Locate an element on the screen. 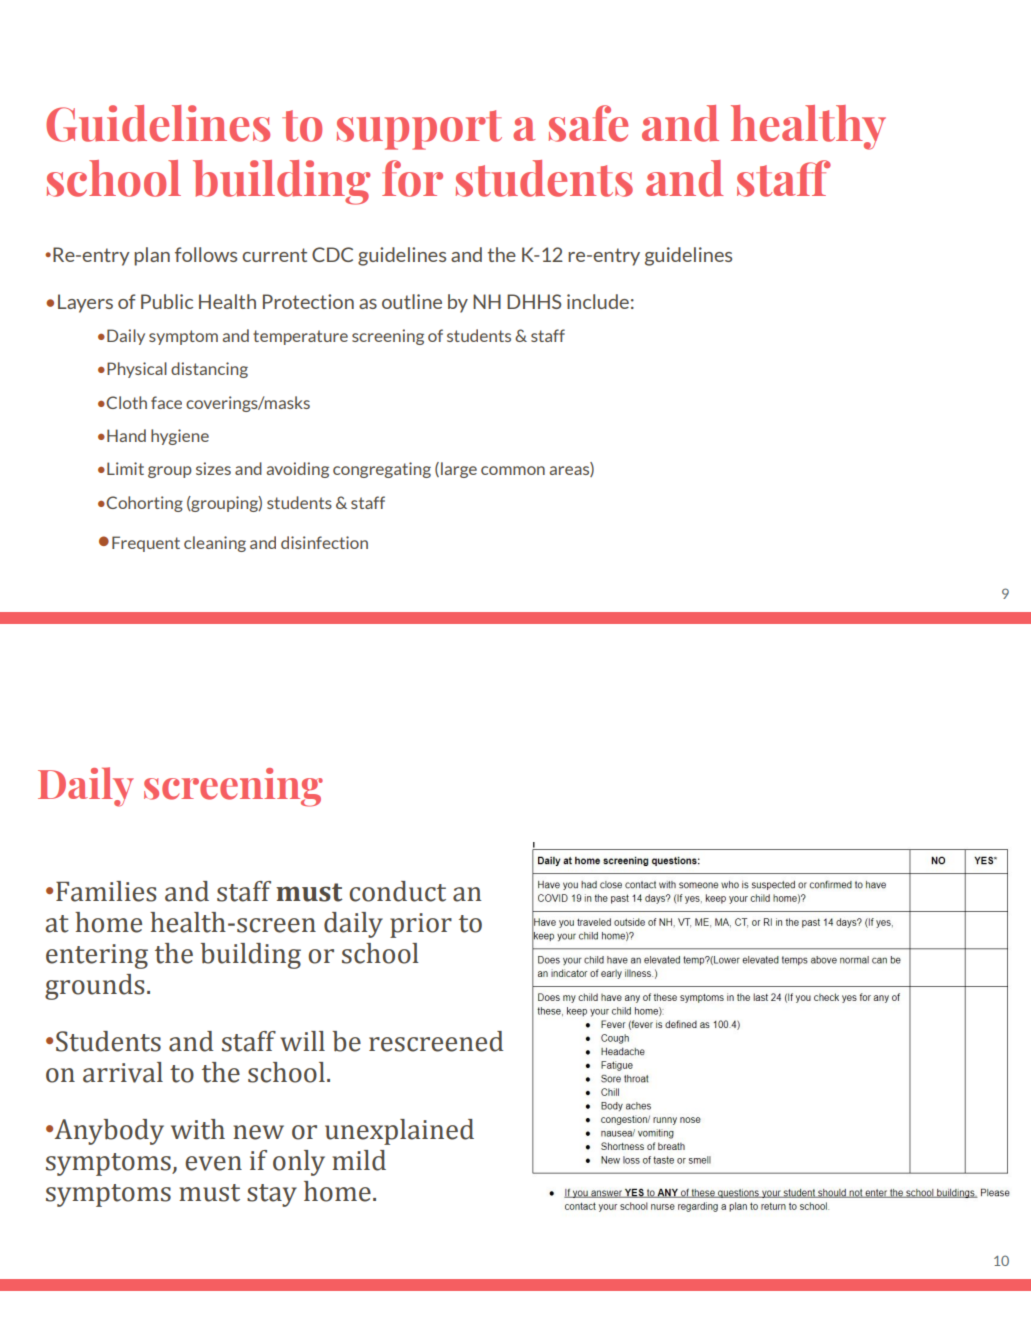  plan is located at coordinates (152, 256).
